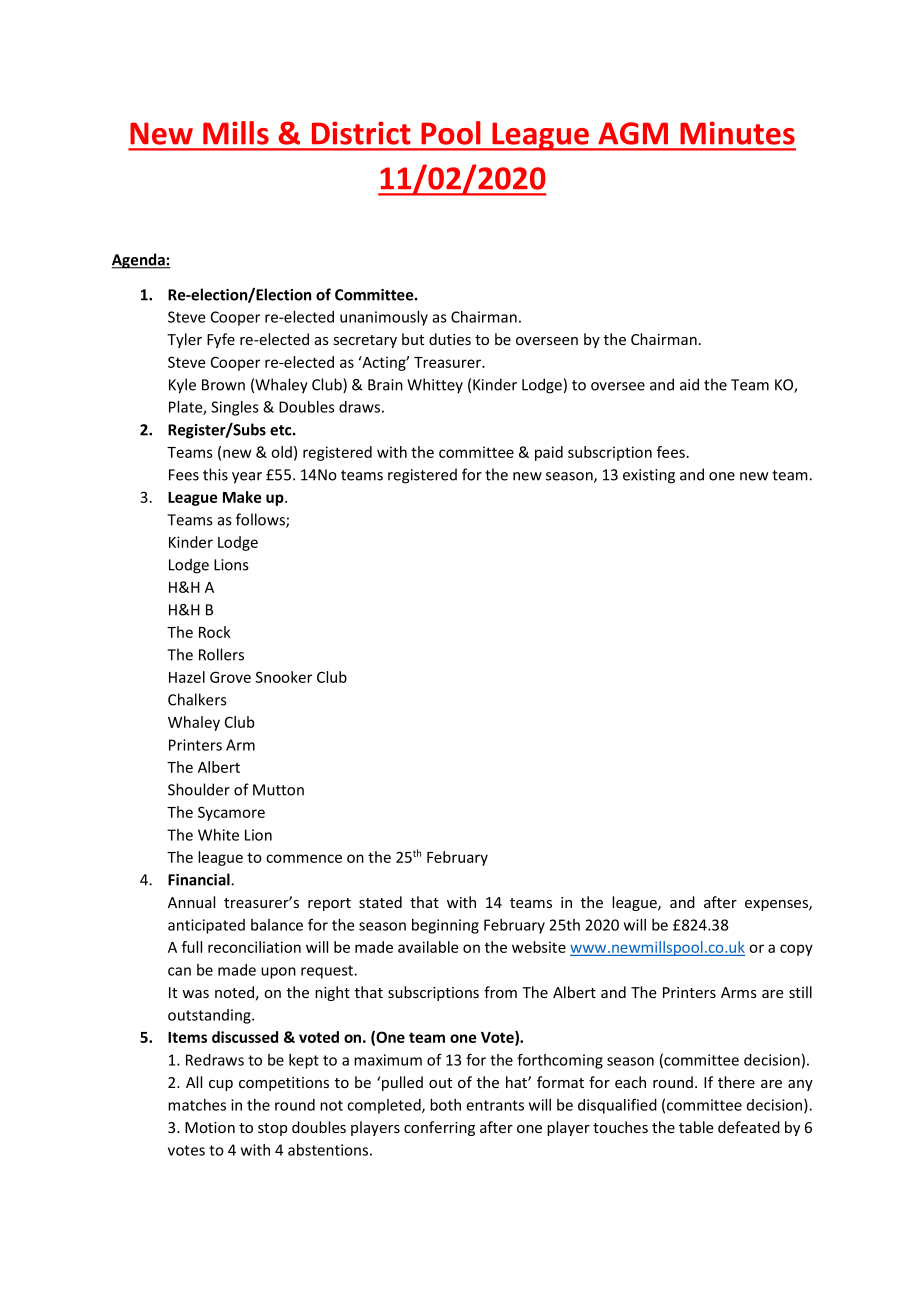 The height and width of the screenshot is (1308, 924). I want to click on Rock, so click(215, 632).
